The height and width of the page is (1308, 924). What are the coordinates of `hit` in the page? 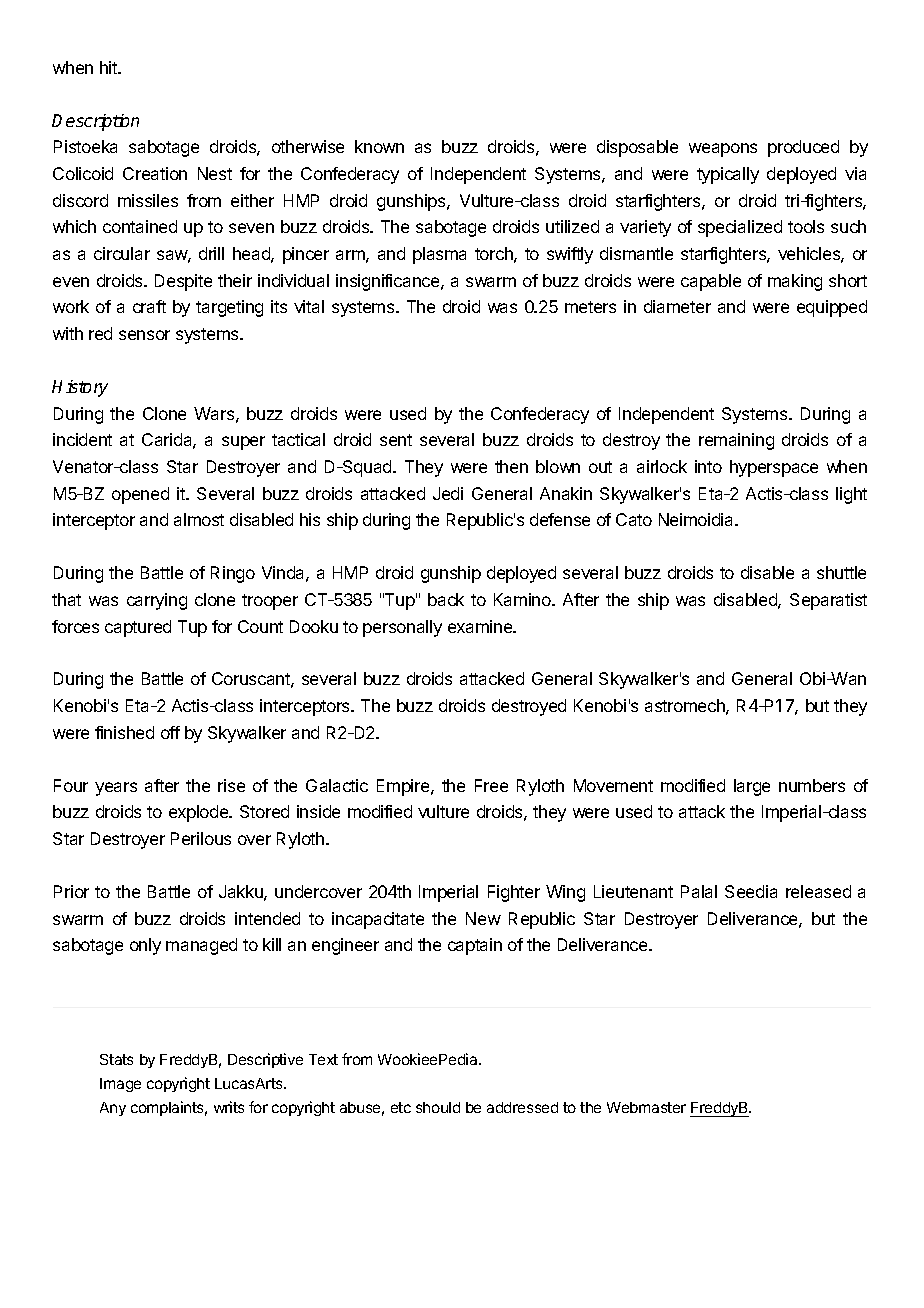 It's located at (110, 67).
